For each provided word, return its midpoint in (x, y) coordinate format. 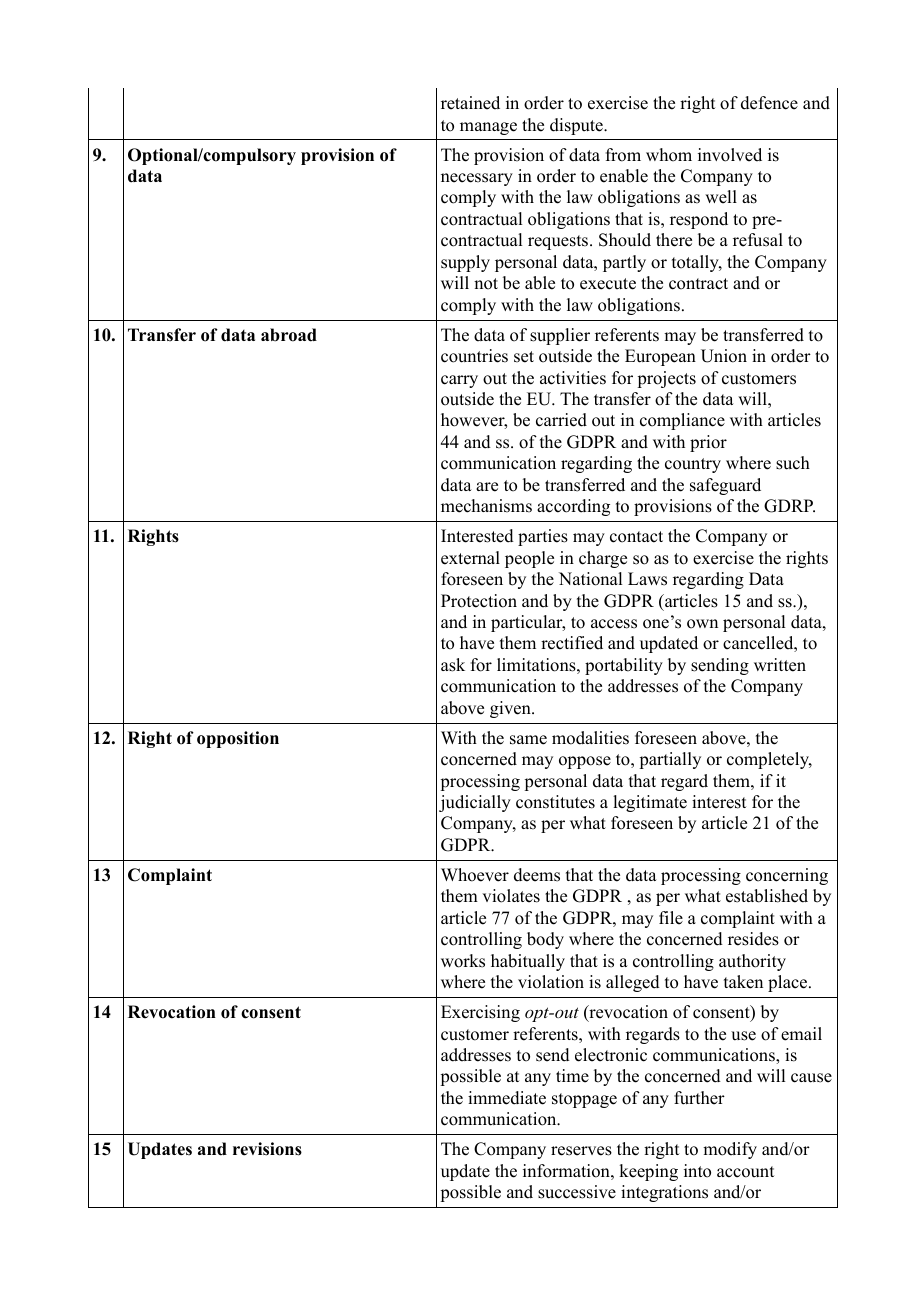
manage (488, 128)
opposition (238, 739)
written (780, 665)
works (463, 961)
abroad (289, 335)
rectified (572, 643)
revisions (267, 1149)
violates (511, 896)
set (524, 357)
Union (724, 356)
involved (730, 155)
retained (470, 103)
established (767, 896)
